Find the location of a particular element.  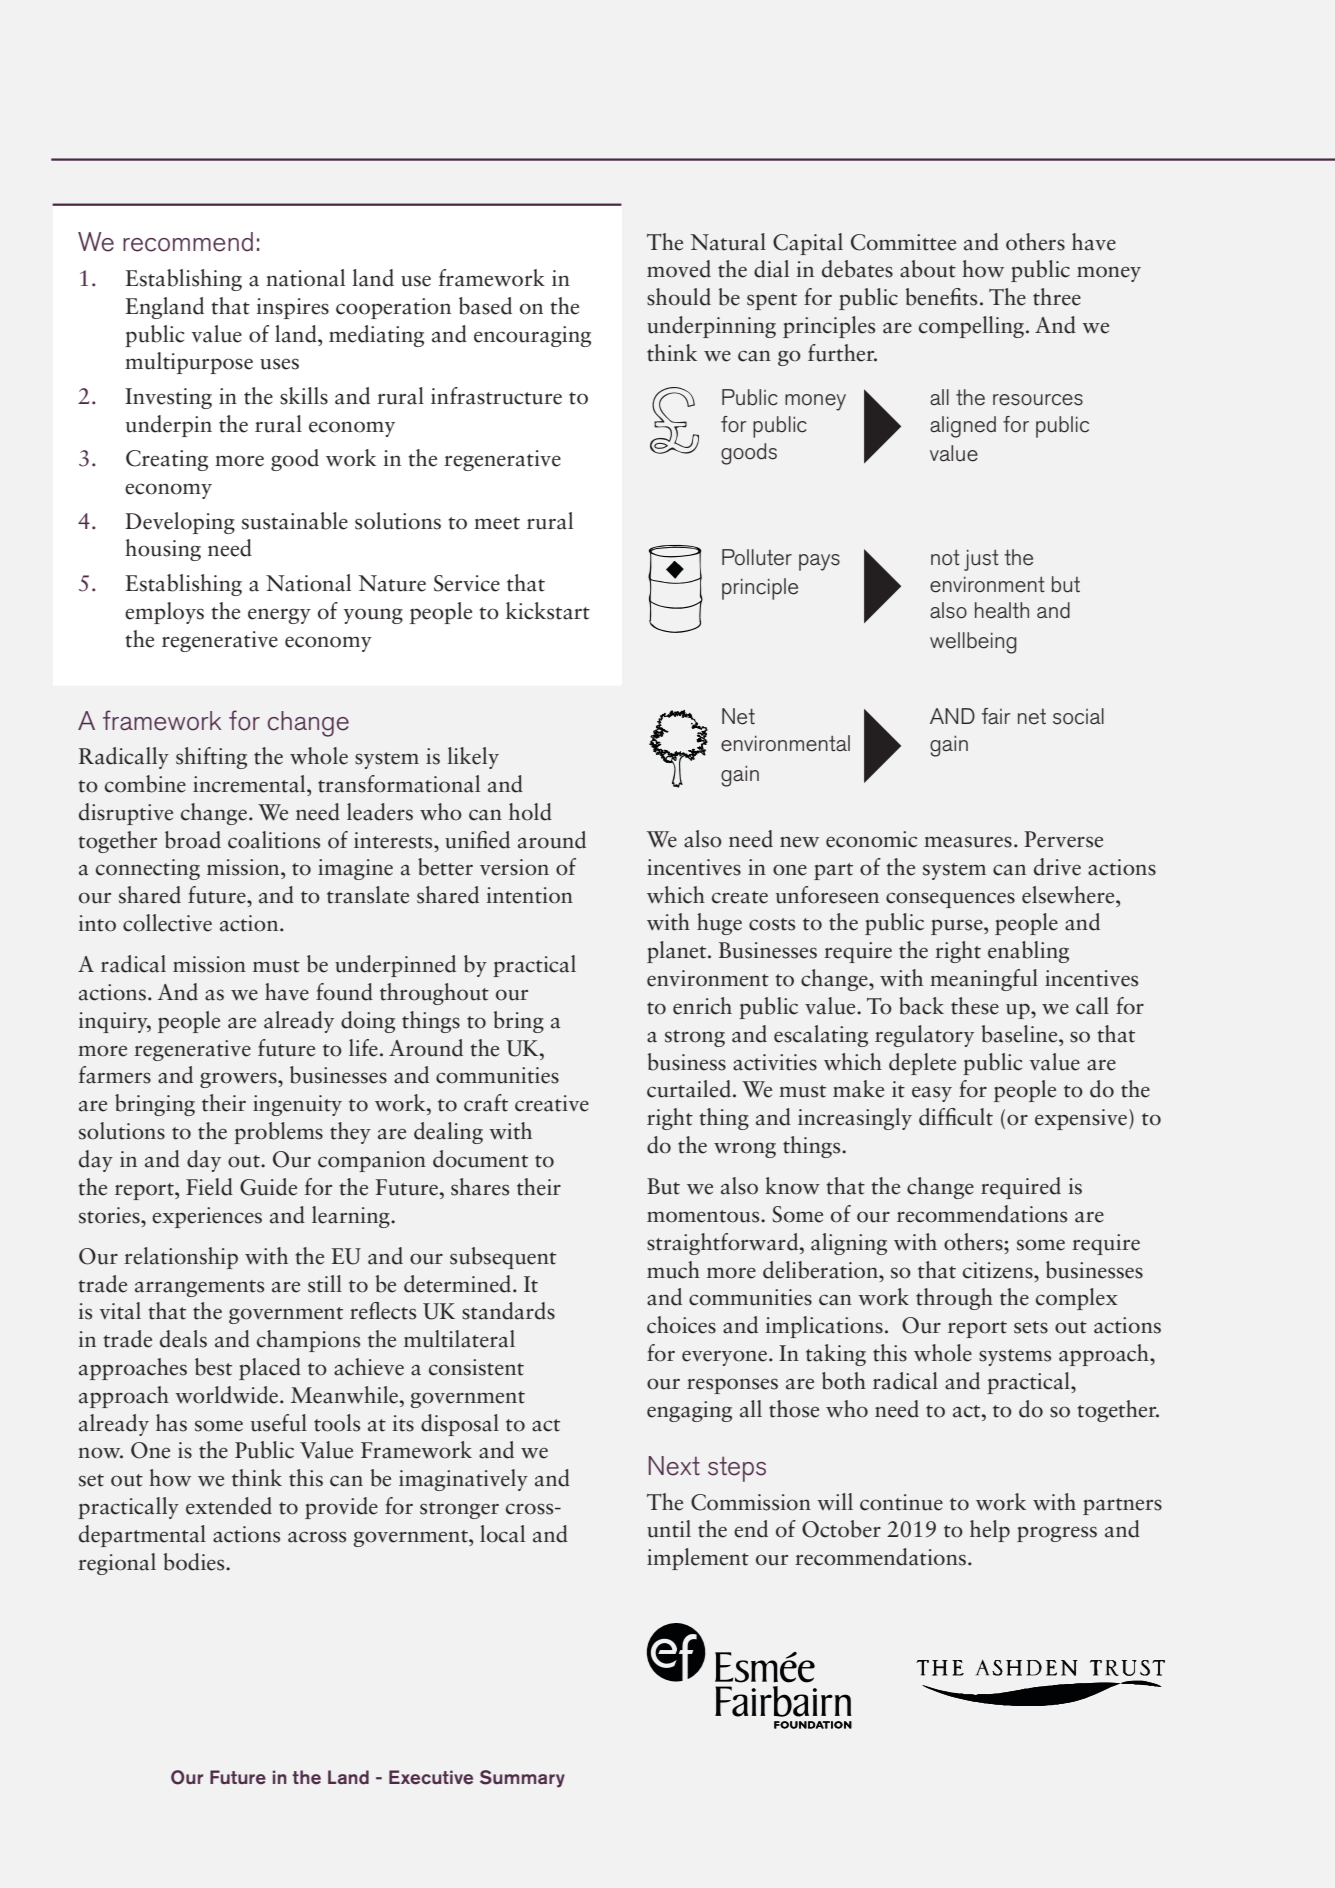

intention is located at coordinates (530, 895).
